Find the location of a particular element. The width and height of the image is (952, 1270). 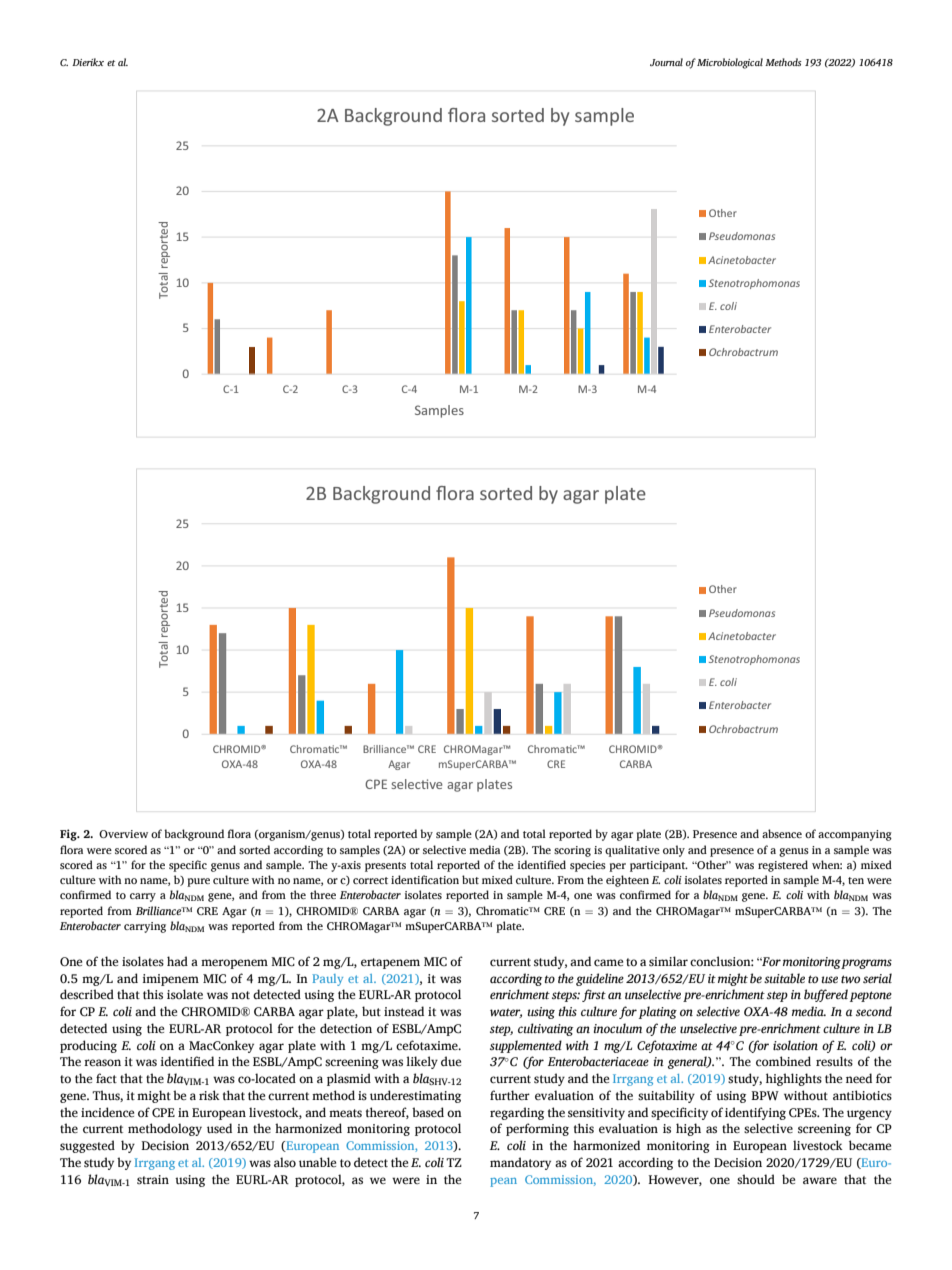

mandatory is located at coordinates (520, 1163).
